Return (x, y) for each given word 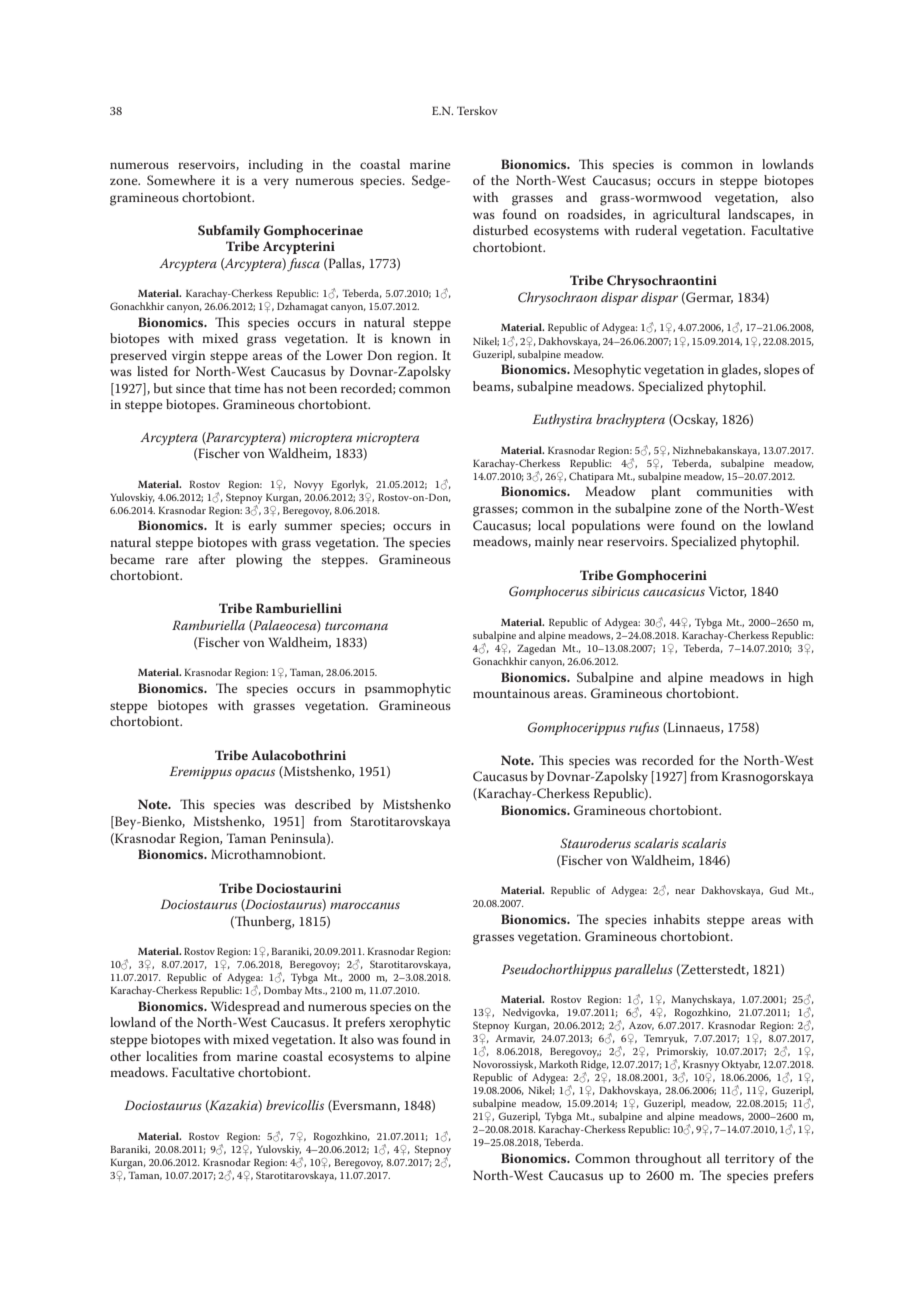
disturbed (500, 230)
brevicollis (295, 1105)
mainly (554, 543)
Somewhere (181, 180)
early (262, 527)
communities (734, 491)
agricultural (686, 216)
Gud (779, 890)
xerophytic (419, 1024)
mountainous (511, 693)
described (323, 804)
